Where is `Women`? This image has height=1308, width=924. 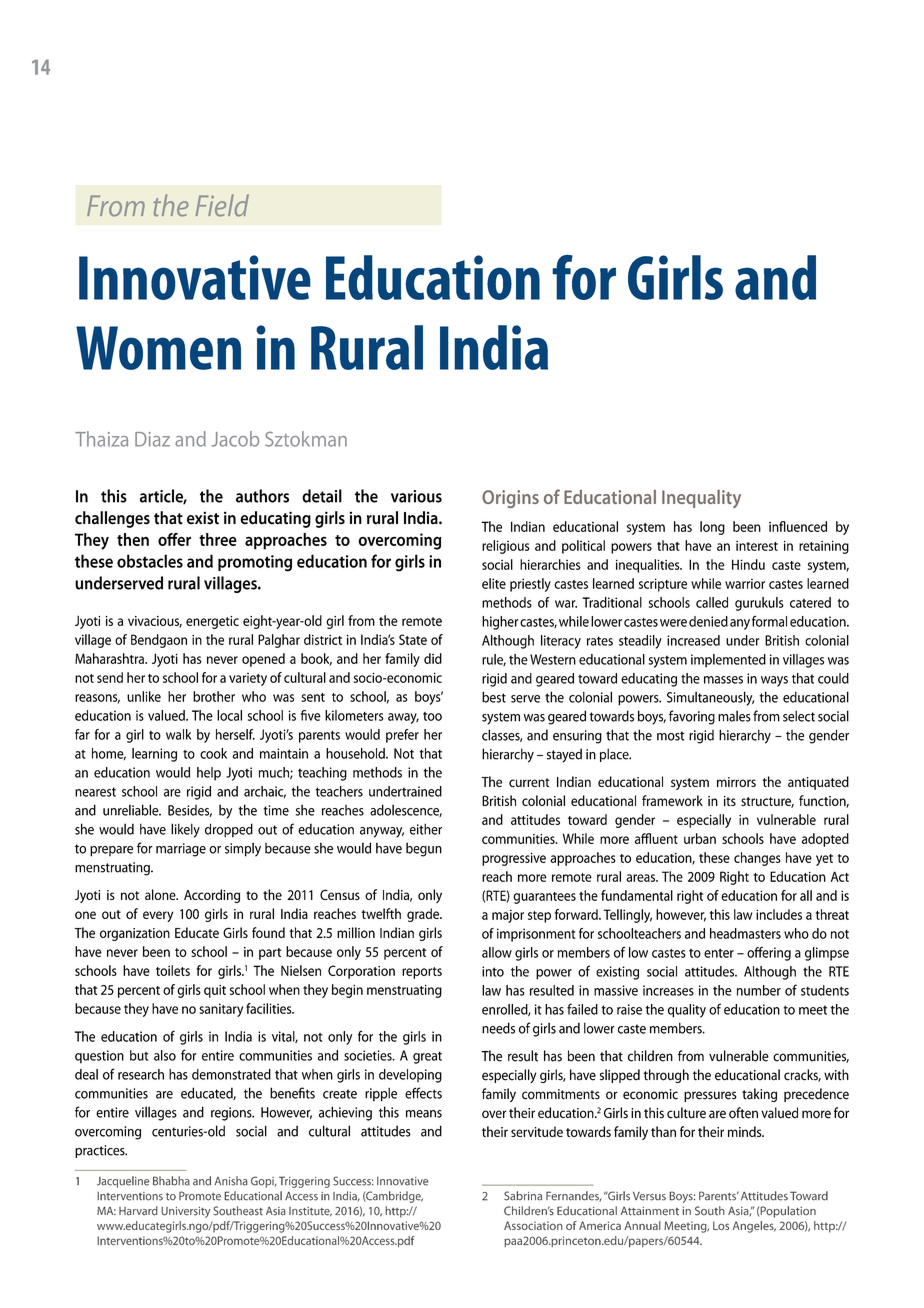 Women is located at coordinates (158, 348).
